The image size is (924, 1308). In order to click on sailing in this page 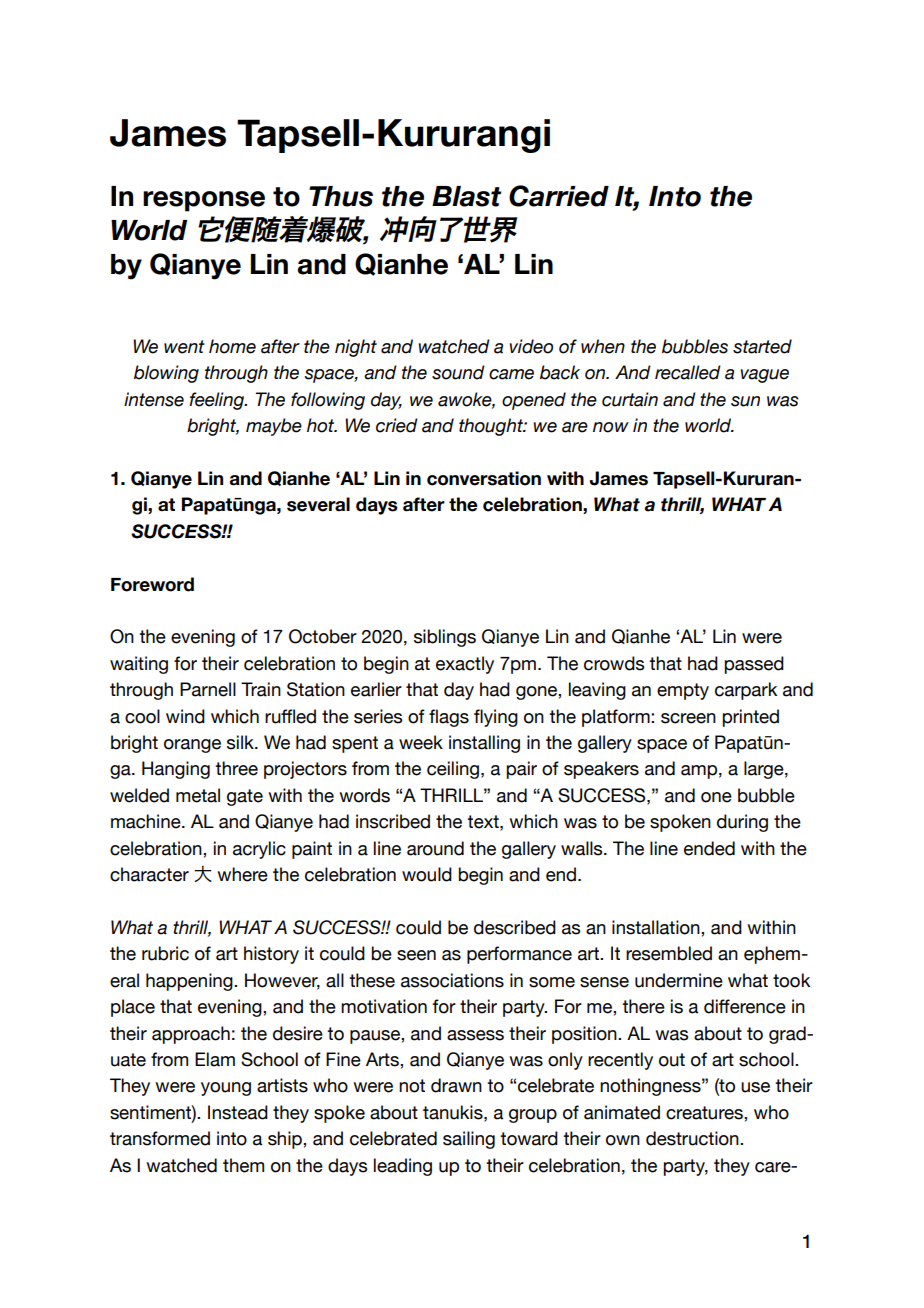, I will do `click(469, 1140)`.
